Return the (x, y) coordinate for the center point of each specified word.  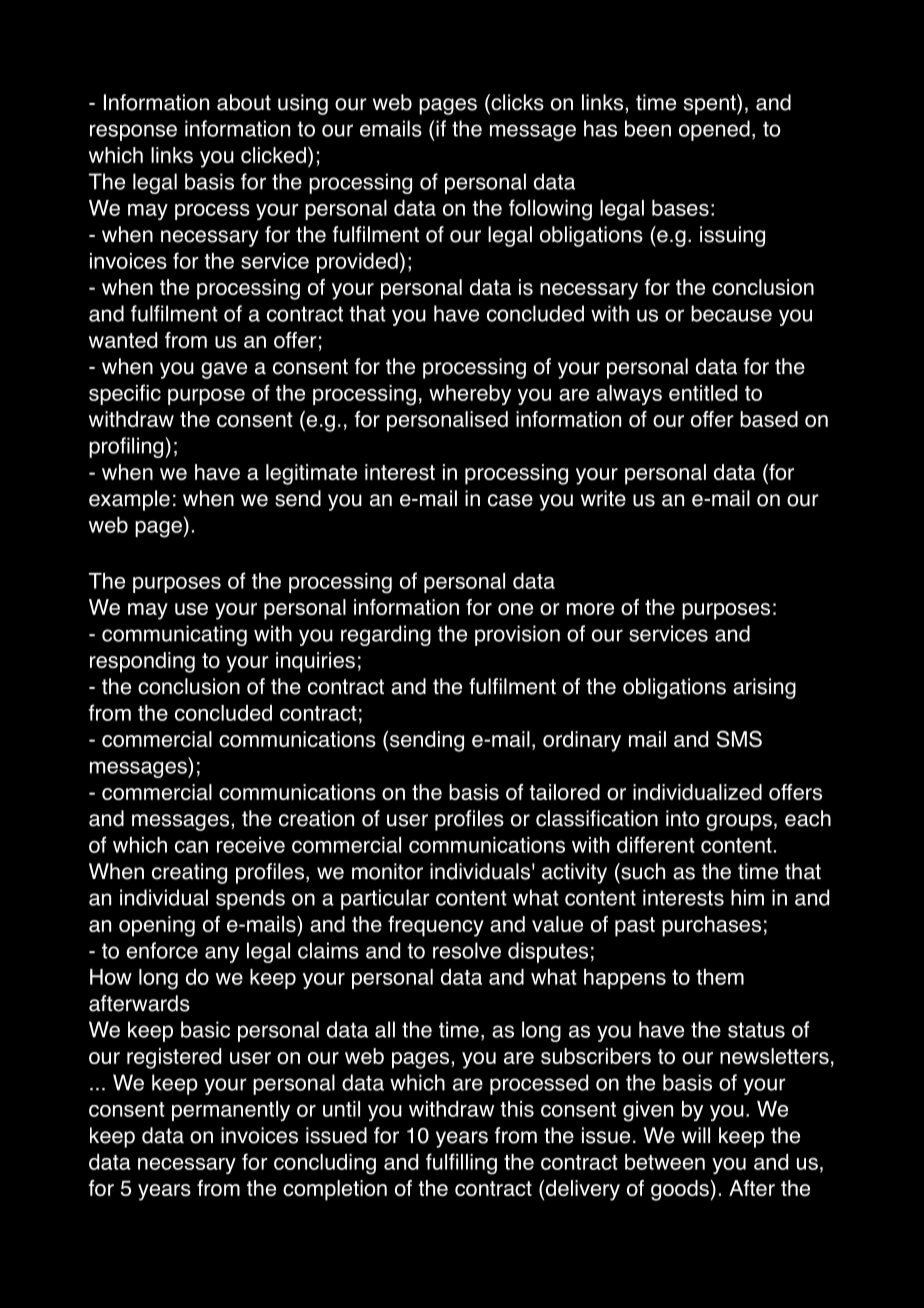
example (129, 500)
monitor (387, 871)
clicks (516, 103)
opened (714, 130)
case (510, 500)
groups (739, 822)
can (191, 847)
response (133, 132)
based (769, 419)
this (517, 1109)
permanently (231, 1111)
